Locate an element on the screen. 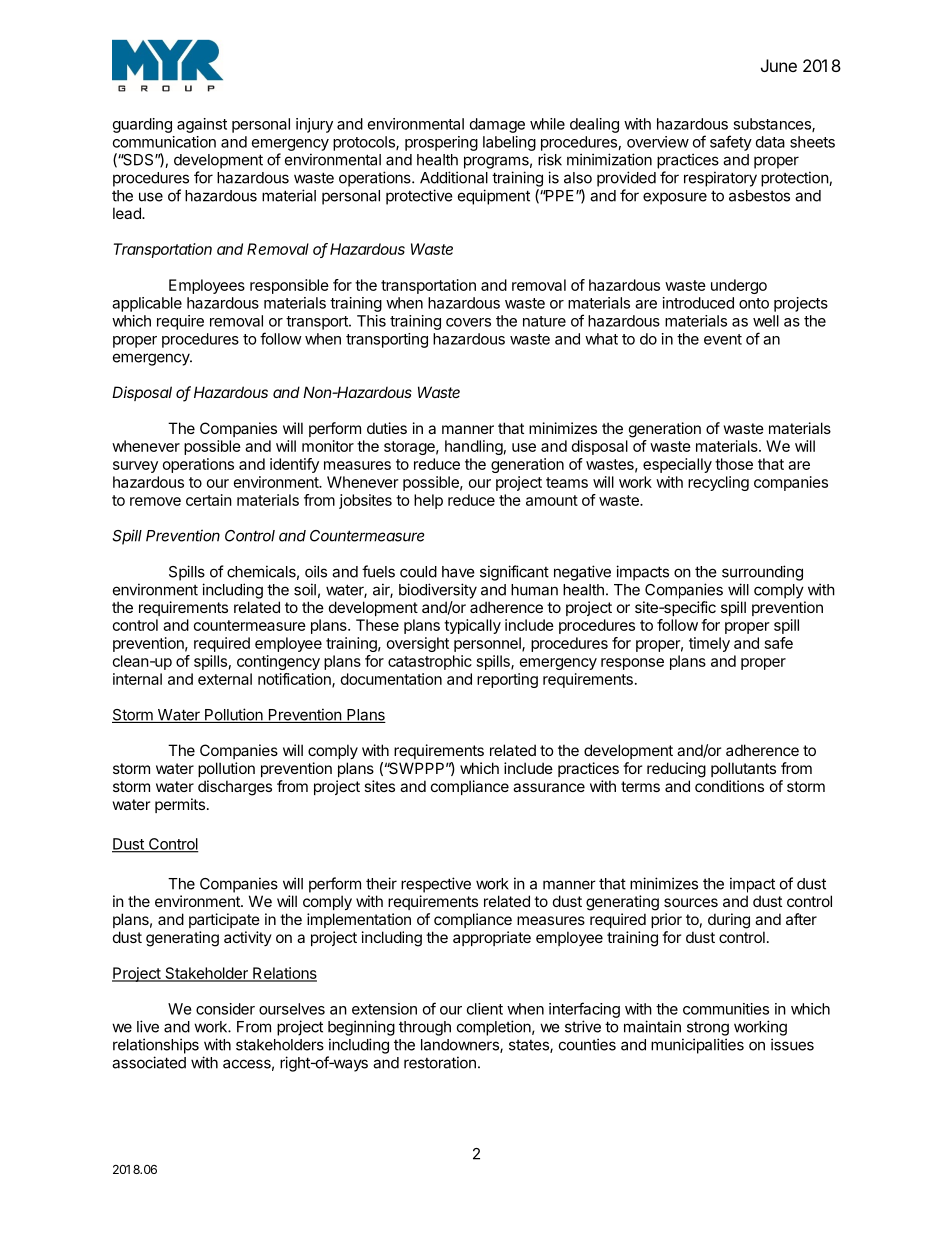 The height and width of the screenshot is (1233, 952). consider is located at coordinates (225, 1009).
